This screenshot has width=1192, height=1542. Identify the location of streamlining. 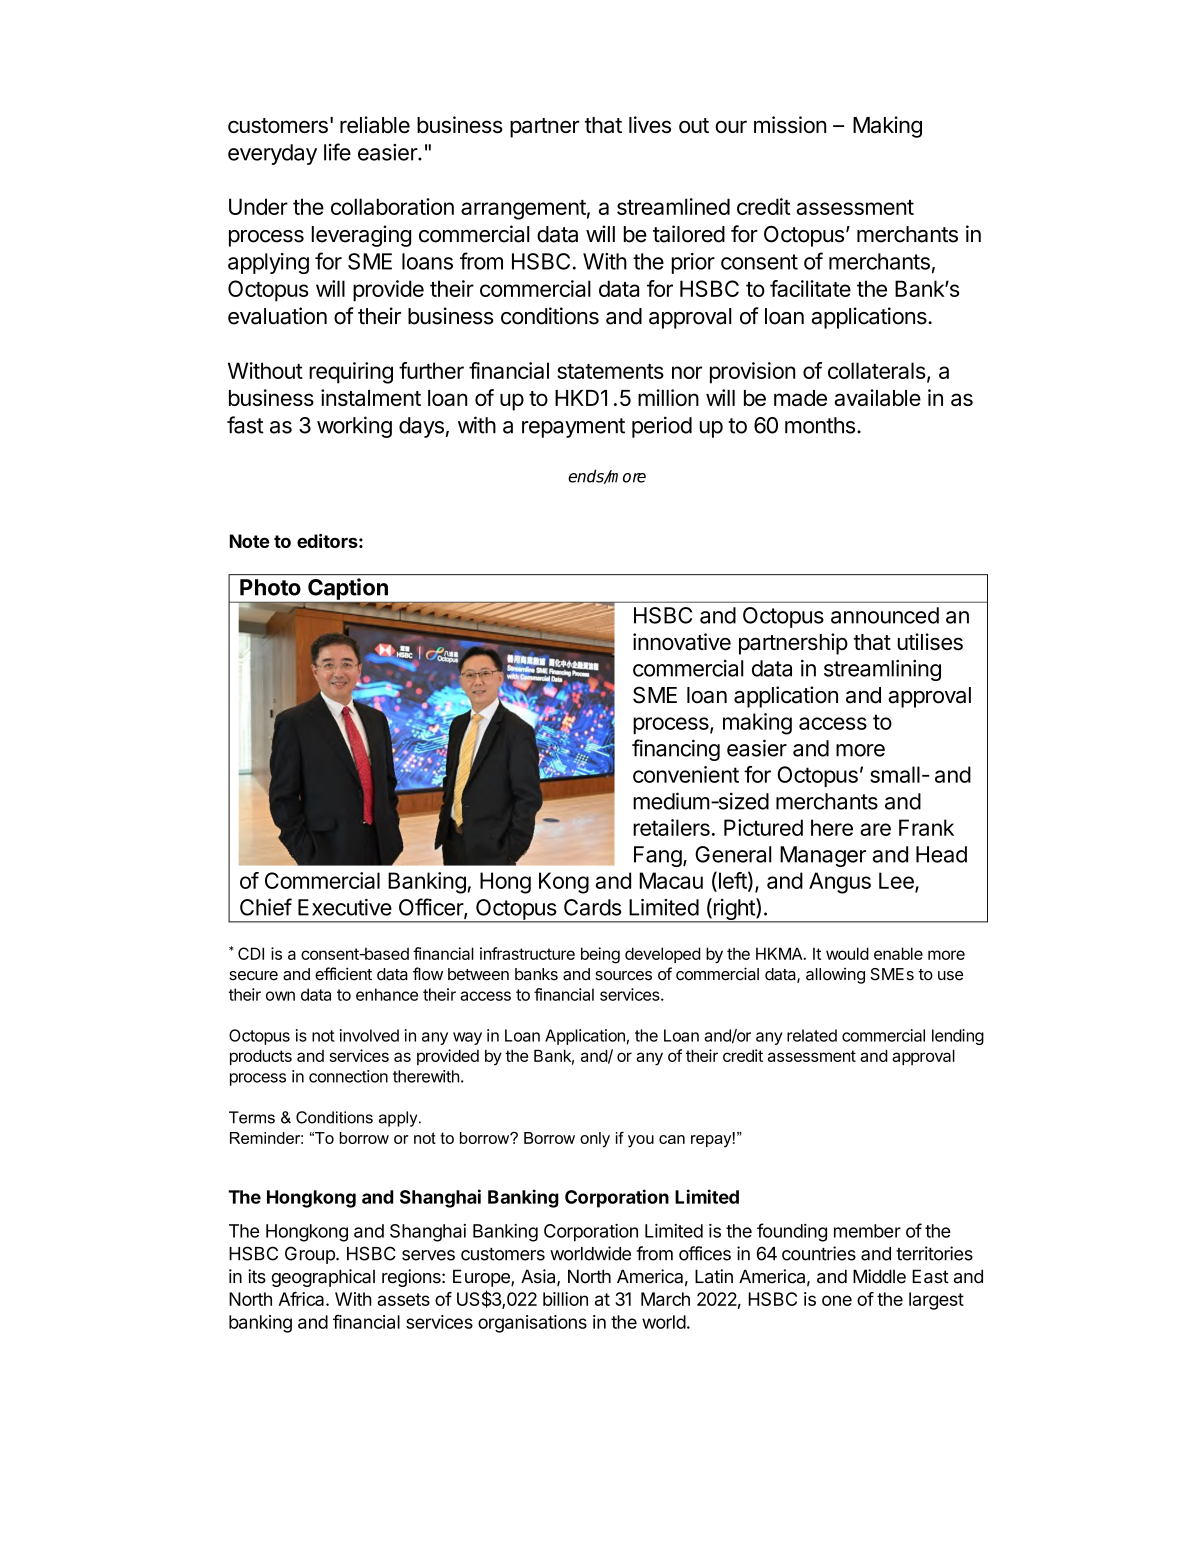
(882, 670).
